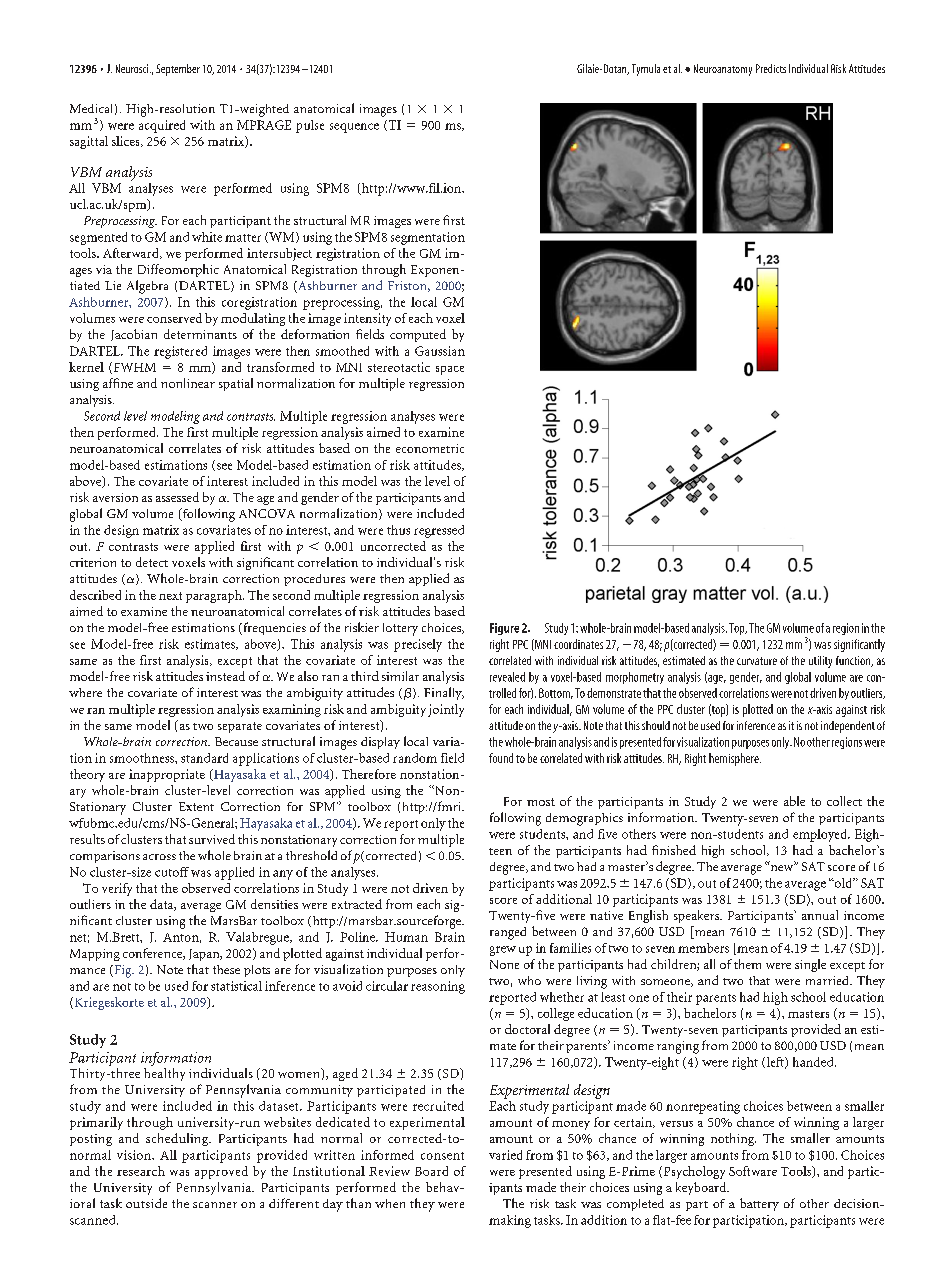  What do you see at coordinates (146, 1203) in the screenshot?
I see `outside` at bounding box center [146, 1203].
